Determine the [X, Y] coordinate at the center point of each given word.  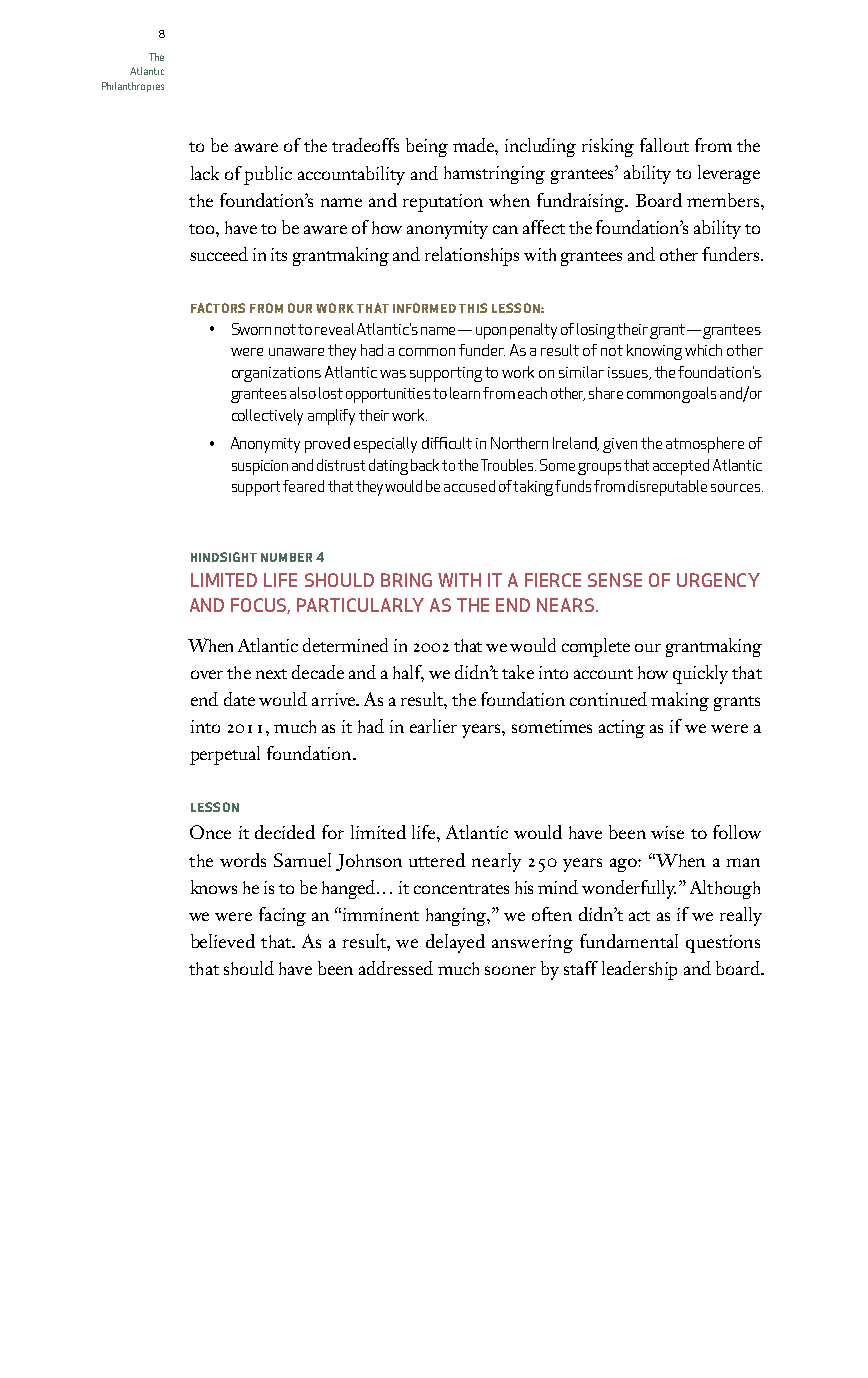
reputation [443, 203]
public [268, 175]
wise [667, 832]
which [703, 350]
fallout [664, 145]
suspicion [260, 467]
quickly [700, 674]
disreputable [667, 488]
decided [285, 832]
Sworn [251, 329]
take [518, 672]
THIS [473, 308]
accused [469, 486]
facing [282, 916]
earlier [433, 726]
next [271, 674]
